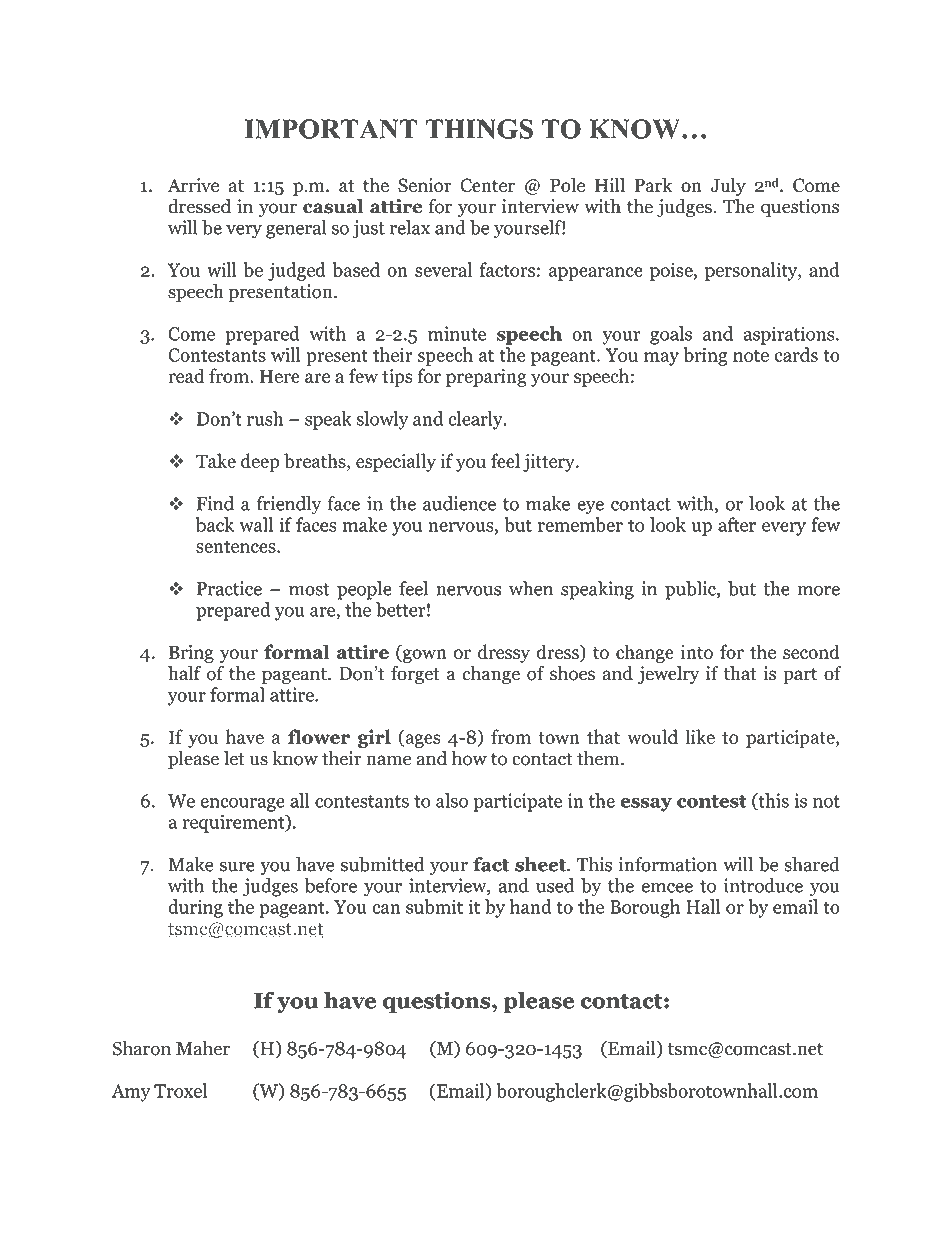 This page has height=1233, width=952. Describe the element at coordinates (531, 906) in the page. I see `hand` at that location.
